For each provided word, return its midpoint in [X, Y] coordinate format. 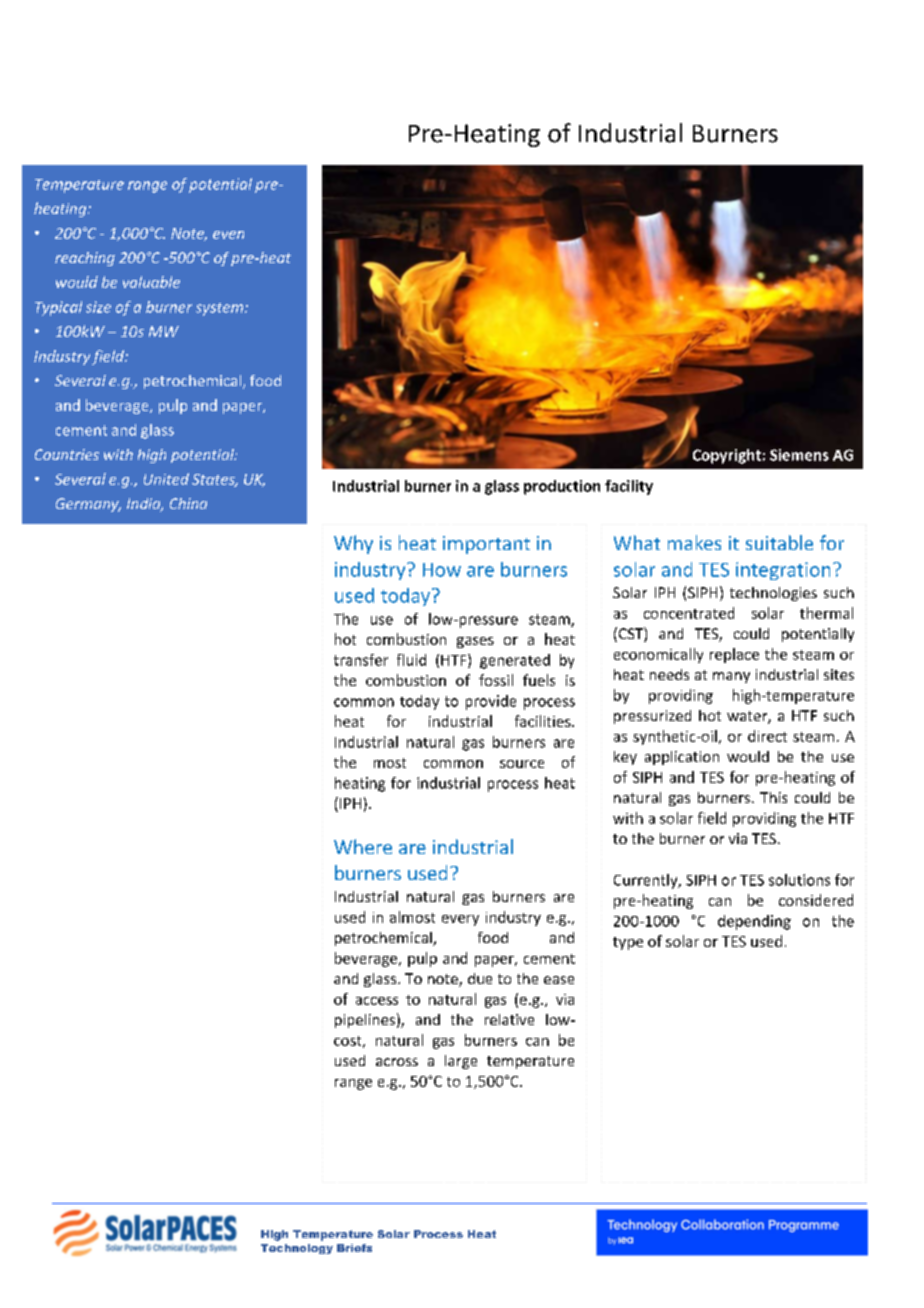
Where [363, 846]
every [460, 920]
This [773, 797]
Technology [297, 1249]
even [228, 235]
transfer [361, 660]
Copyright [727, 456]
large [461, 1062]
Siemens [799, 455]
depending [754, 922]
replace [734, 655]
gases [475, 642]
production [562, 487]
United [166, 479]
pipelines [365, 1021]
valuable [151, 282]
